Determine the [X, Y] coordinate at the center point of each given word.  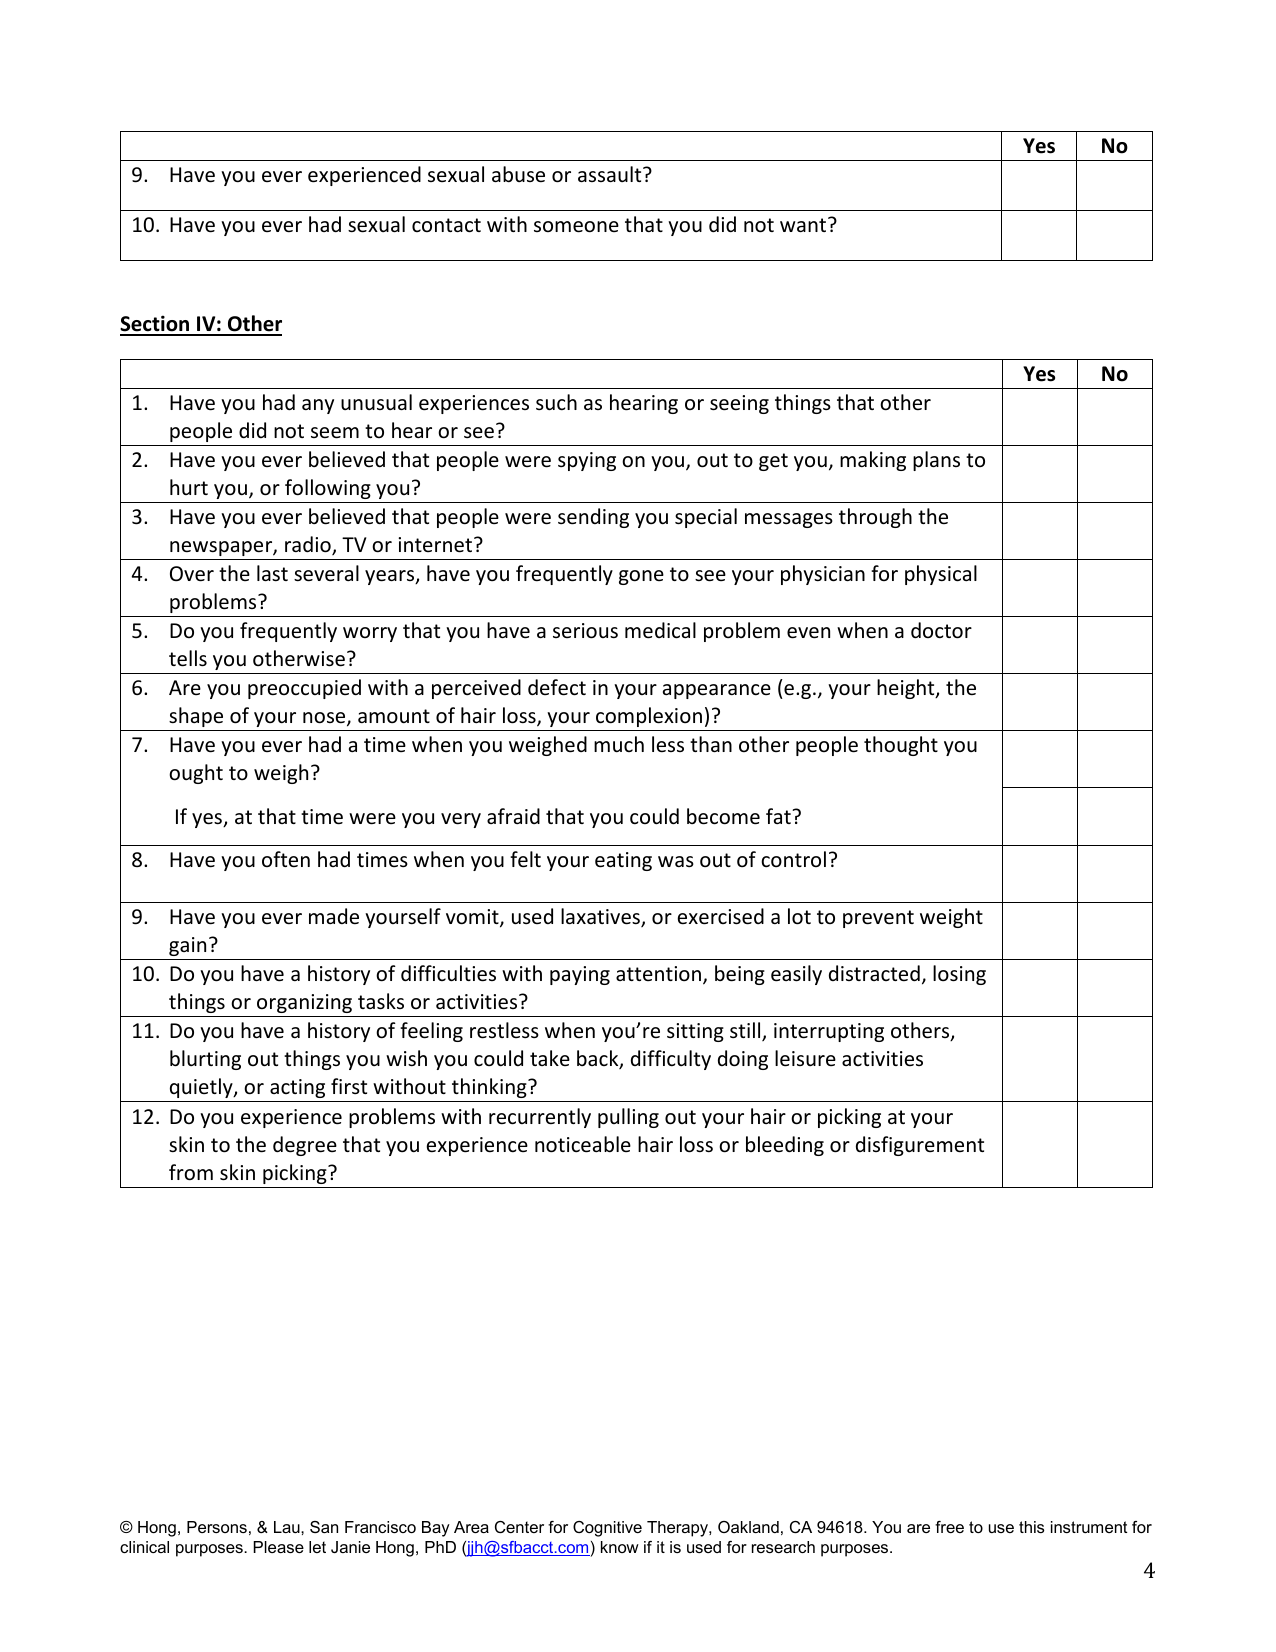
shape [196, 717]
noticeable [583, 1144]
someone [576, 227]
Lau [288, 1527]
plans [936, 461]
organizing [304, 1003]
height [907, 689]
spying [587, 461]
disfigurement [920, 1146]
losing [959, 975]
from [191, 1172]
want [804, 224]
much [619, 744]
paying [580, 975]
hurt [189, 487]
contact [446, 225]
